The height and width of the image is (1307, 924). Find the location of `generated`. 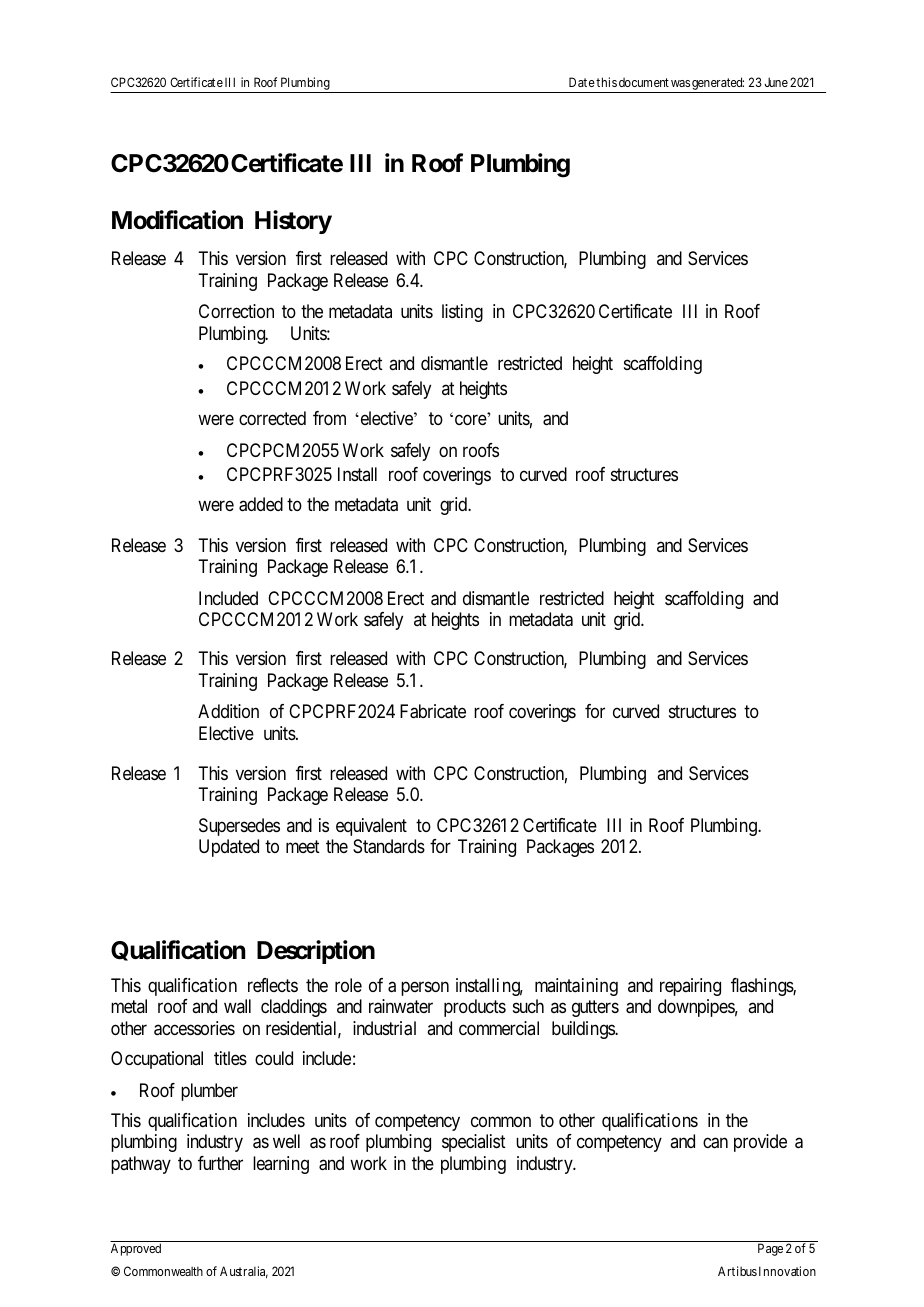

generated is located at coordinates (717, 85).
